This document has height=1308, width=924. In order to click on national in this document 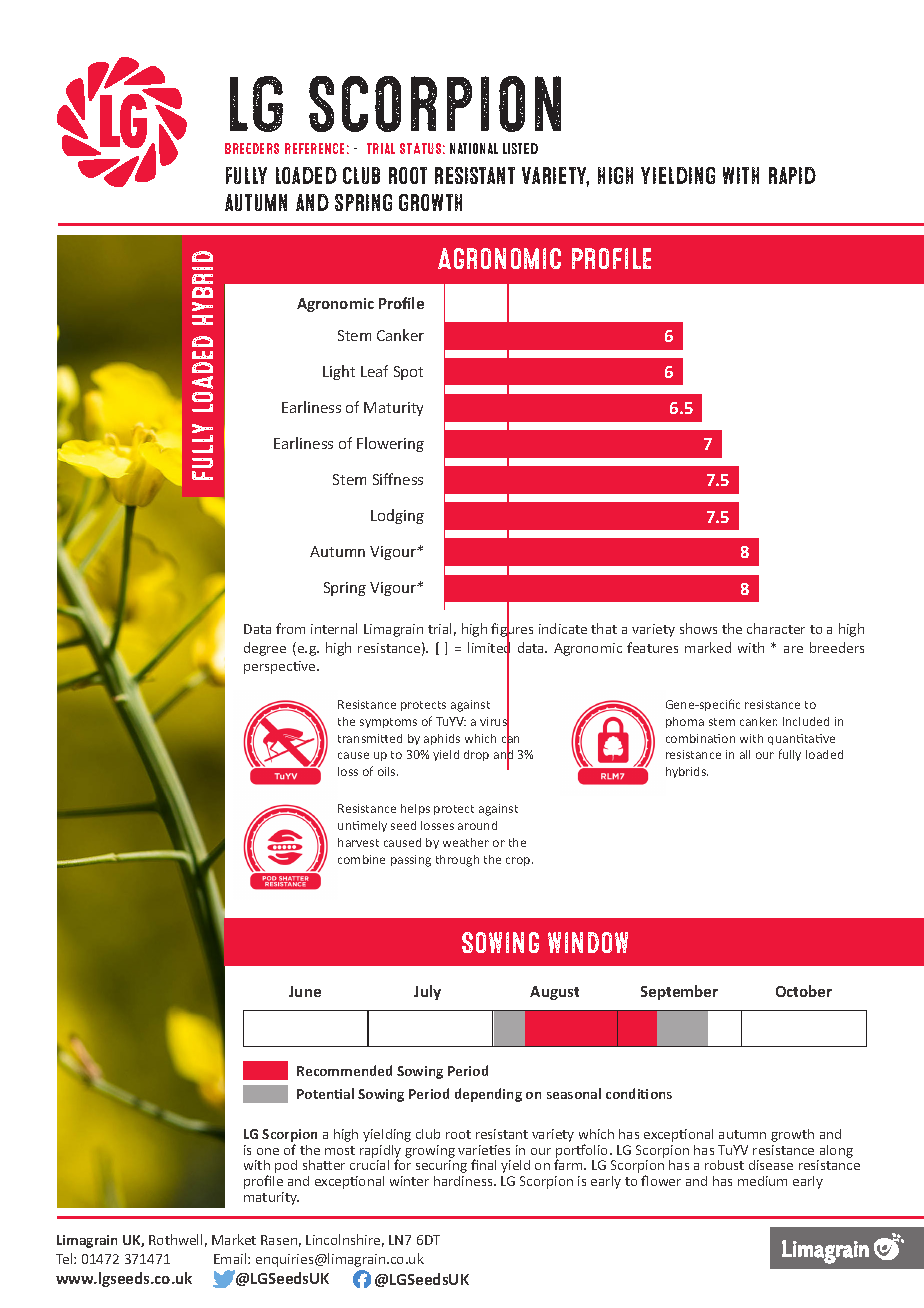, I will do `click(474, 148)`.
